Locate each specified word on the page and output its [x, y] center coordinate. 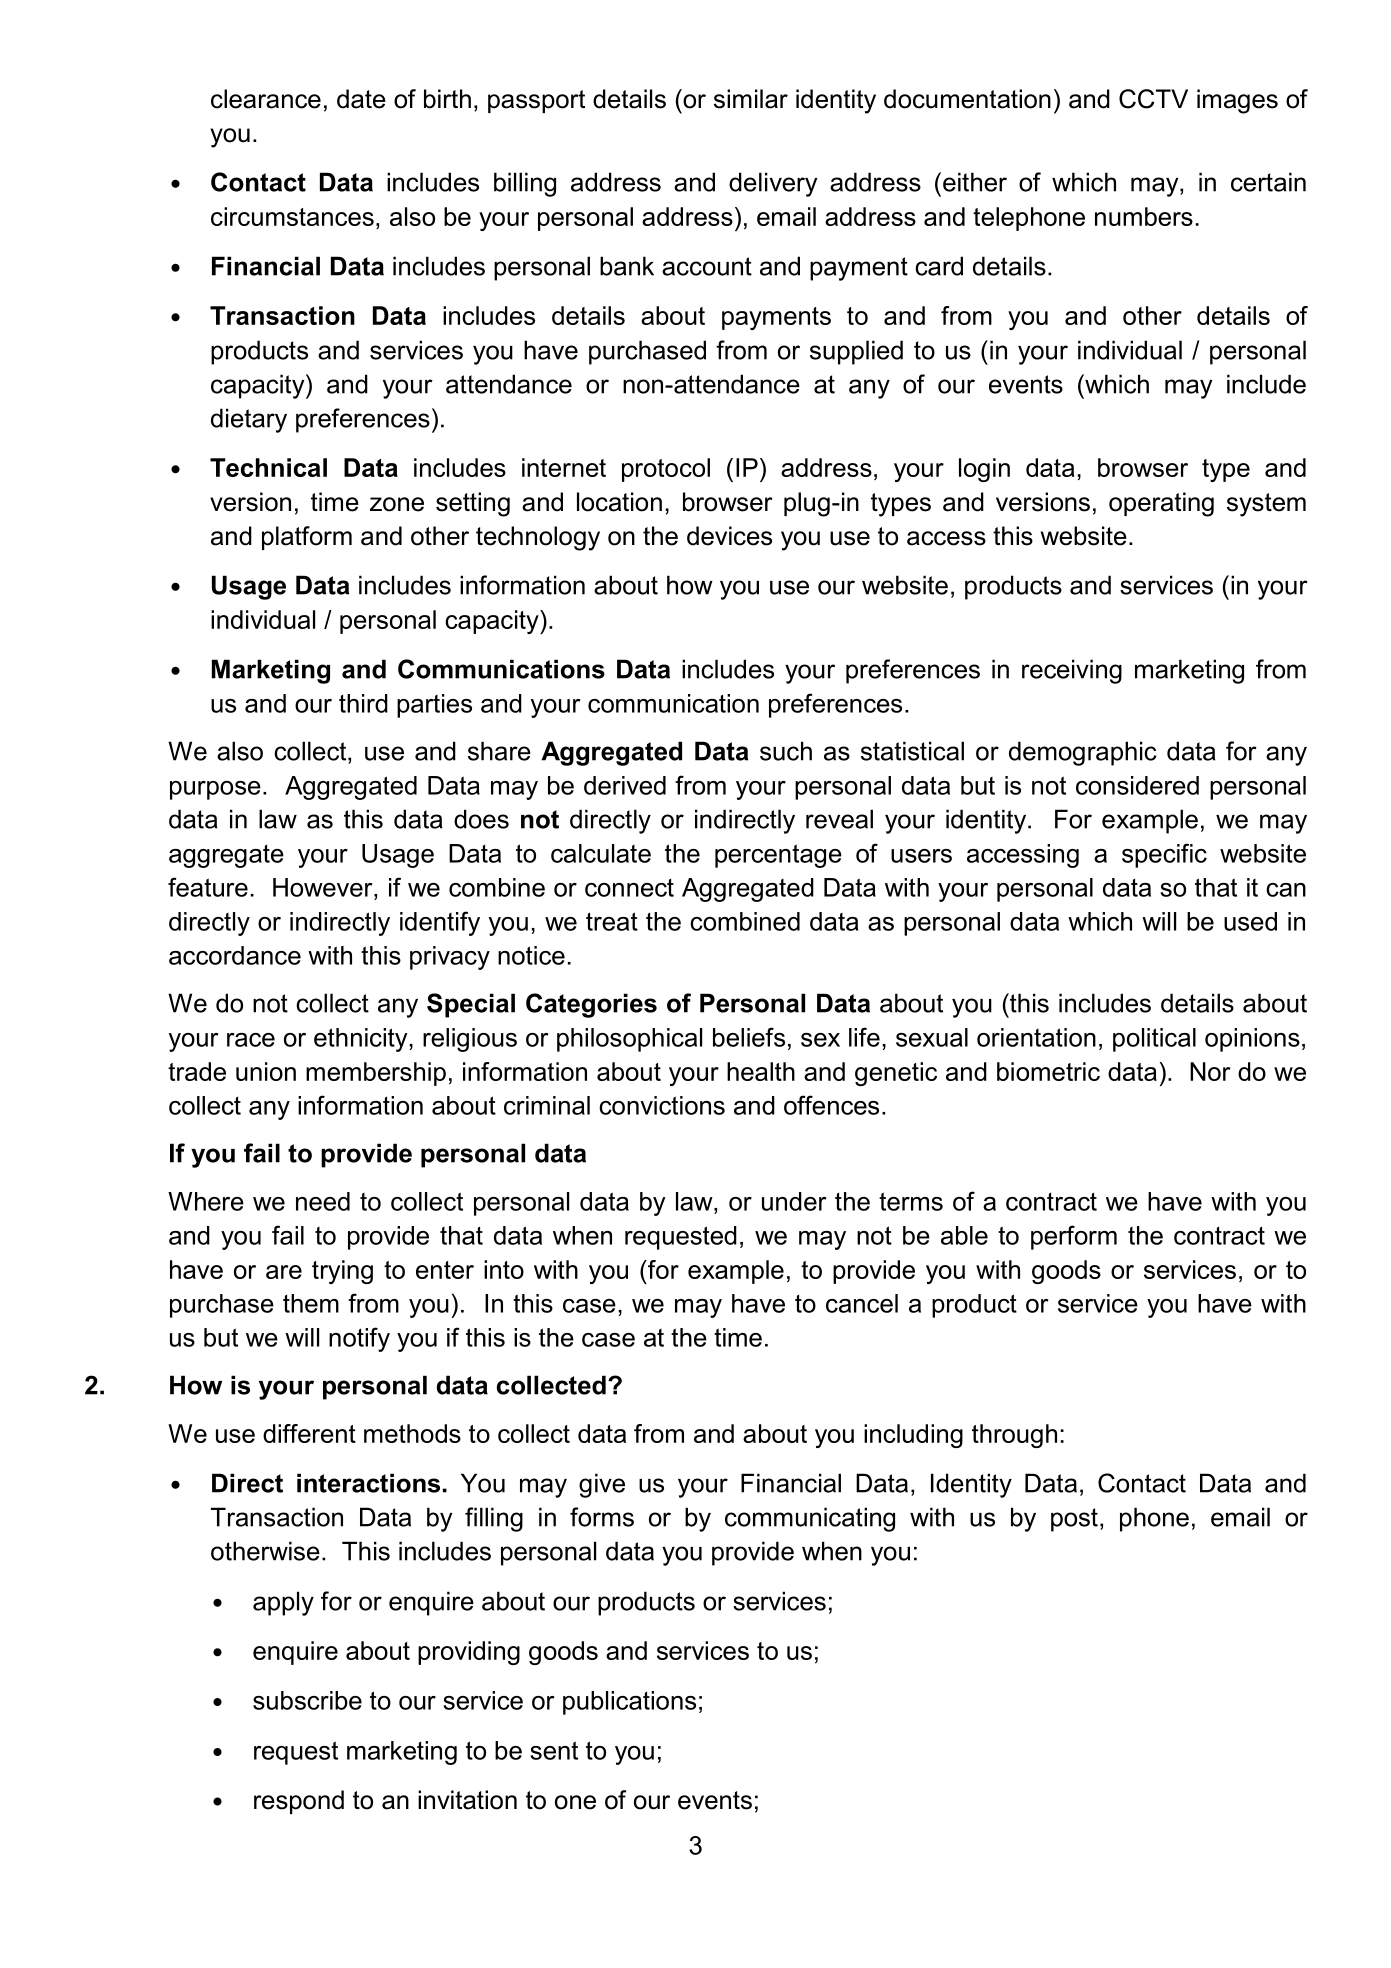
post [1074, 1520]
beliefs [749, 1037]
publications [629, 1703]
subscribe [307, 1700]
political [1154, 1040]
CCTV [1153, 99]
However [324, 887]
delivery [773, 184]
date [361, 99]
